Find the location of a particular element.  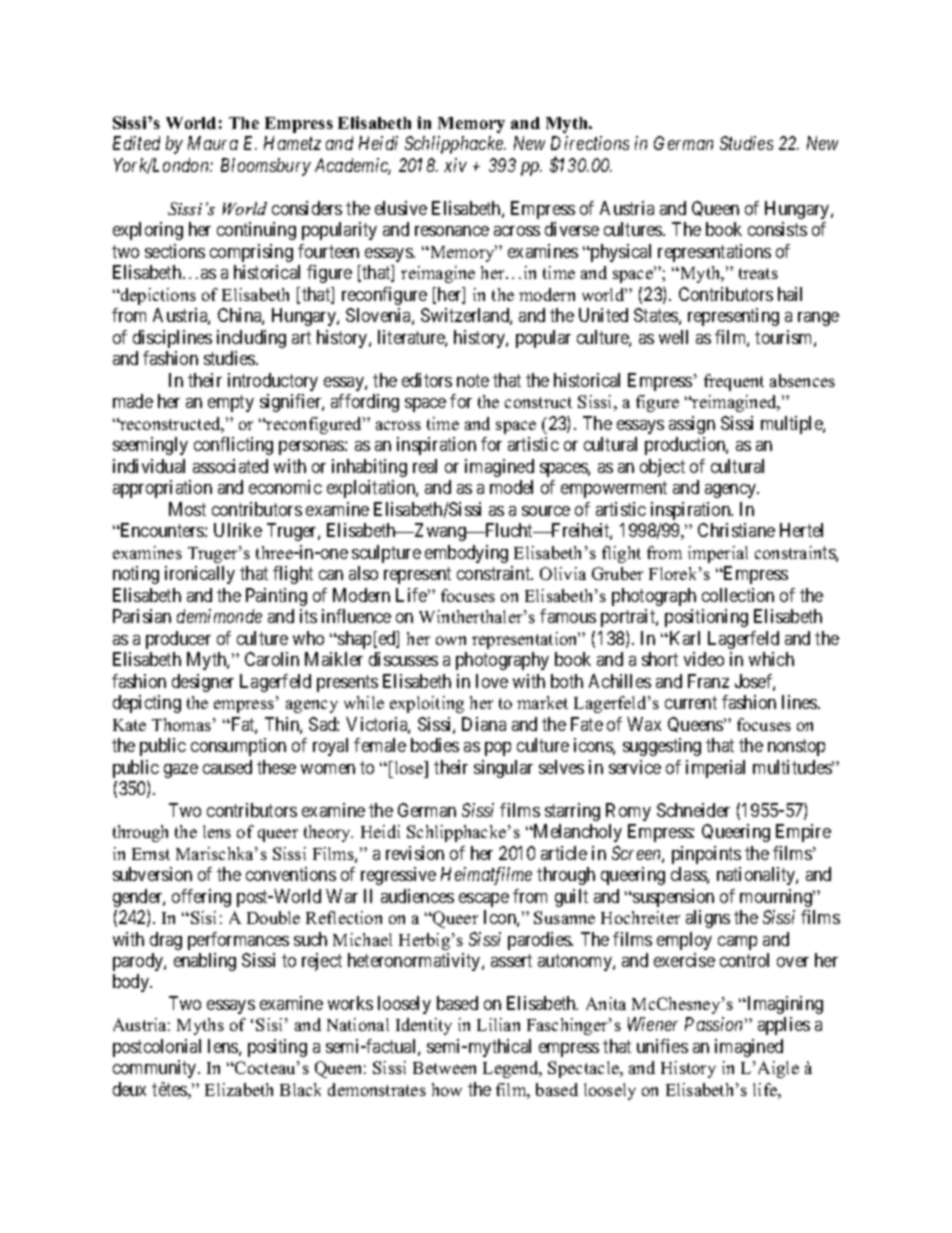

Elizabeth is located at coordinates (239, 1089).
